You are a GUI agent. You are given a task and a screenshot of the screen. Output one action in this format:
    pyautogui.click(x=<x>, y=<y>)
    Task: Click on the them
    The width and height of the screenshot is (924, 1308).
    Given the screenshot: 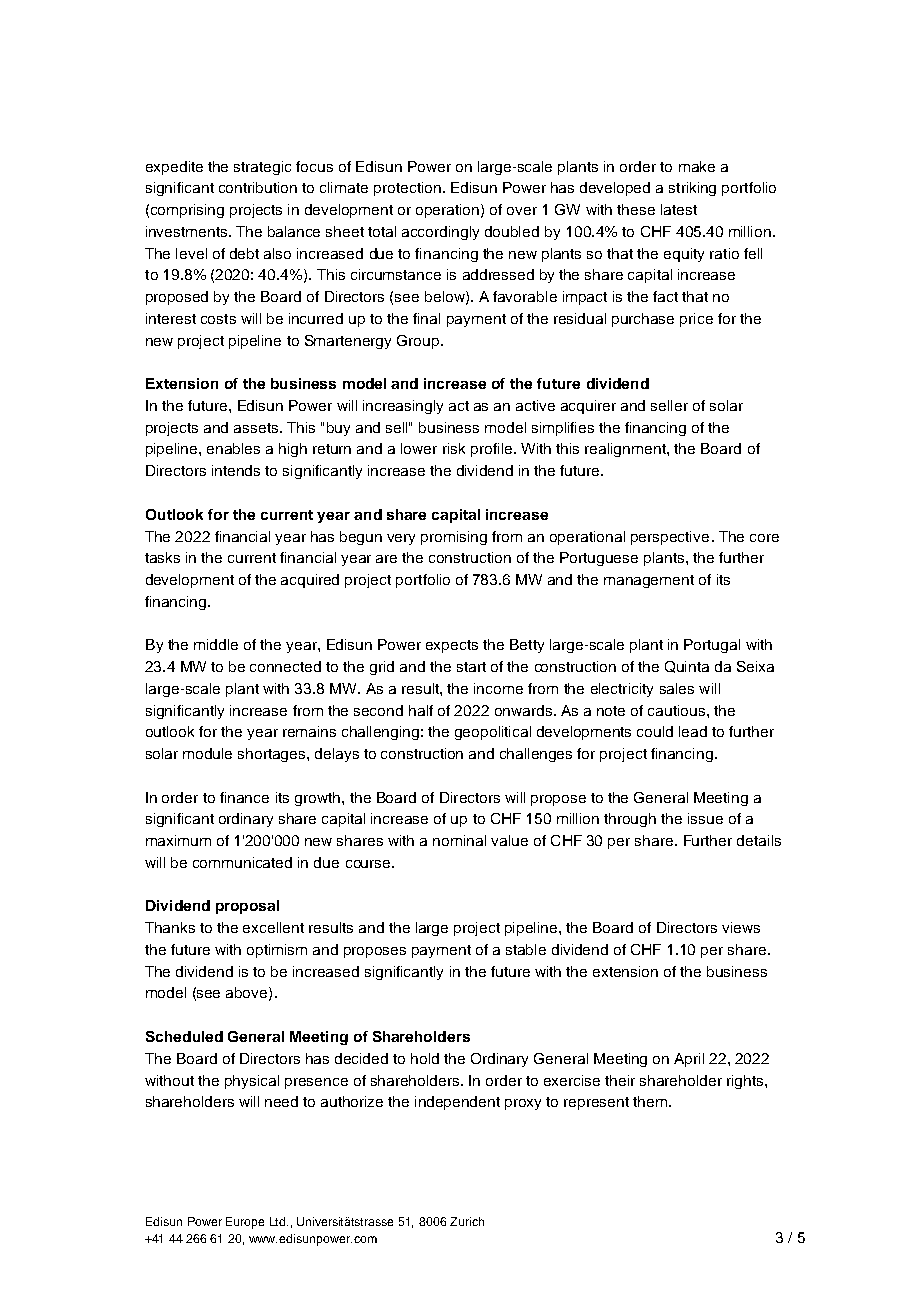 What is the action you would take?
    pyautogui.click(x=651, y=1101)
